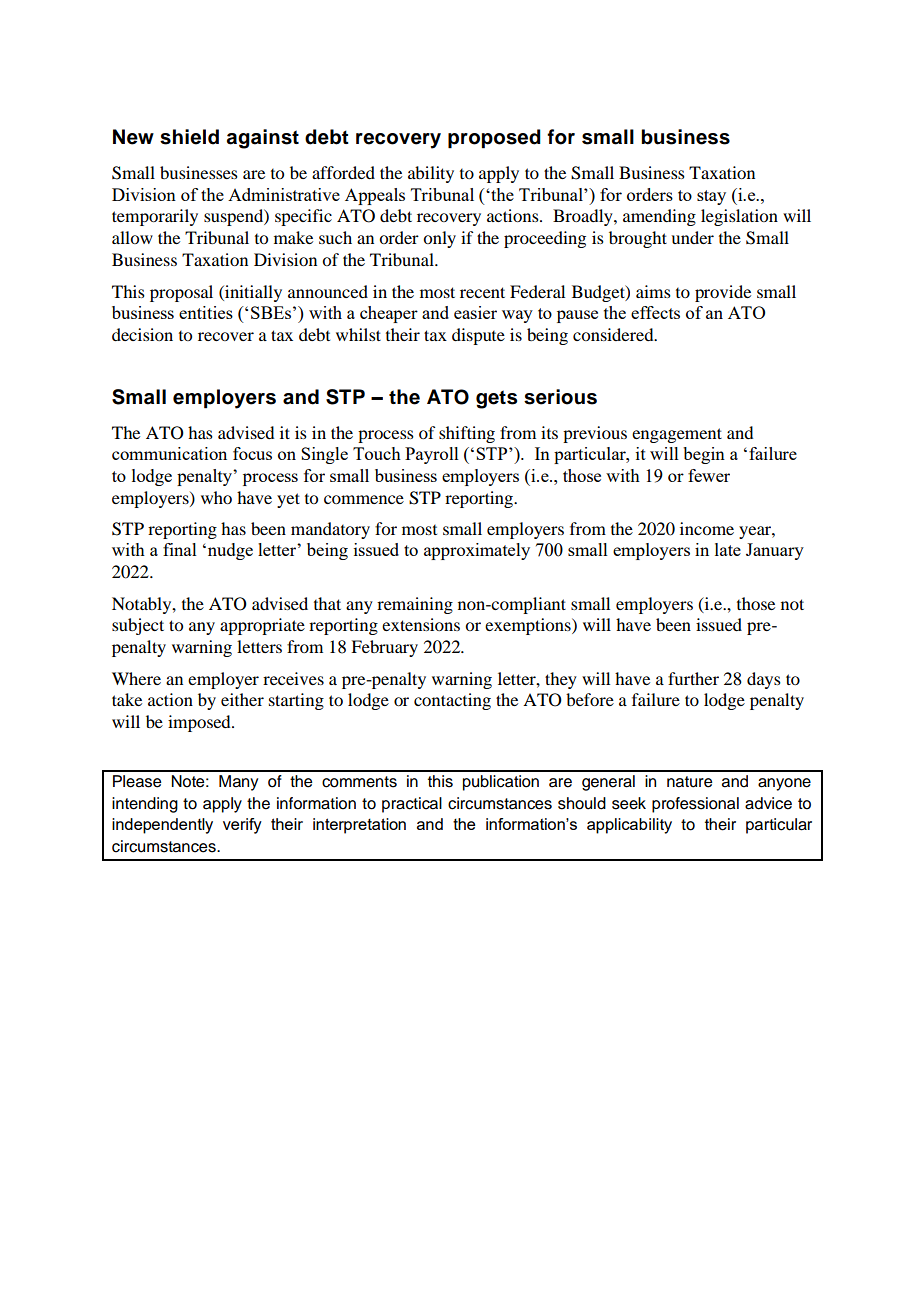 The height and width of the screenshot is (1308, 924). What do you see at coordinates (189, 137) in the screenshot?
I see `shield` at bounding box center [189, 137].
